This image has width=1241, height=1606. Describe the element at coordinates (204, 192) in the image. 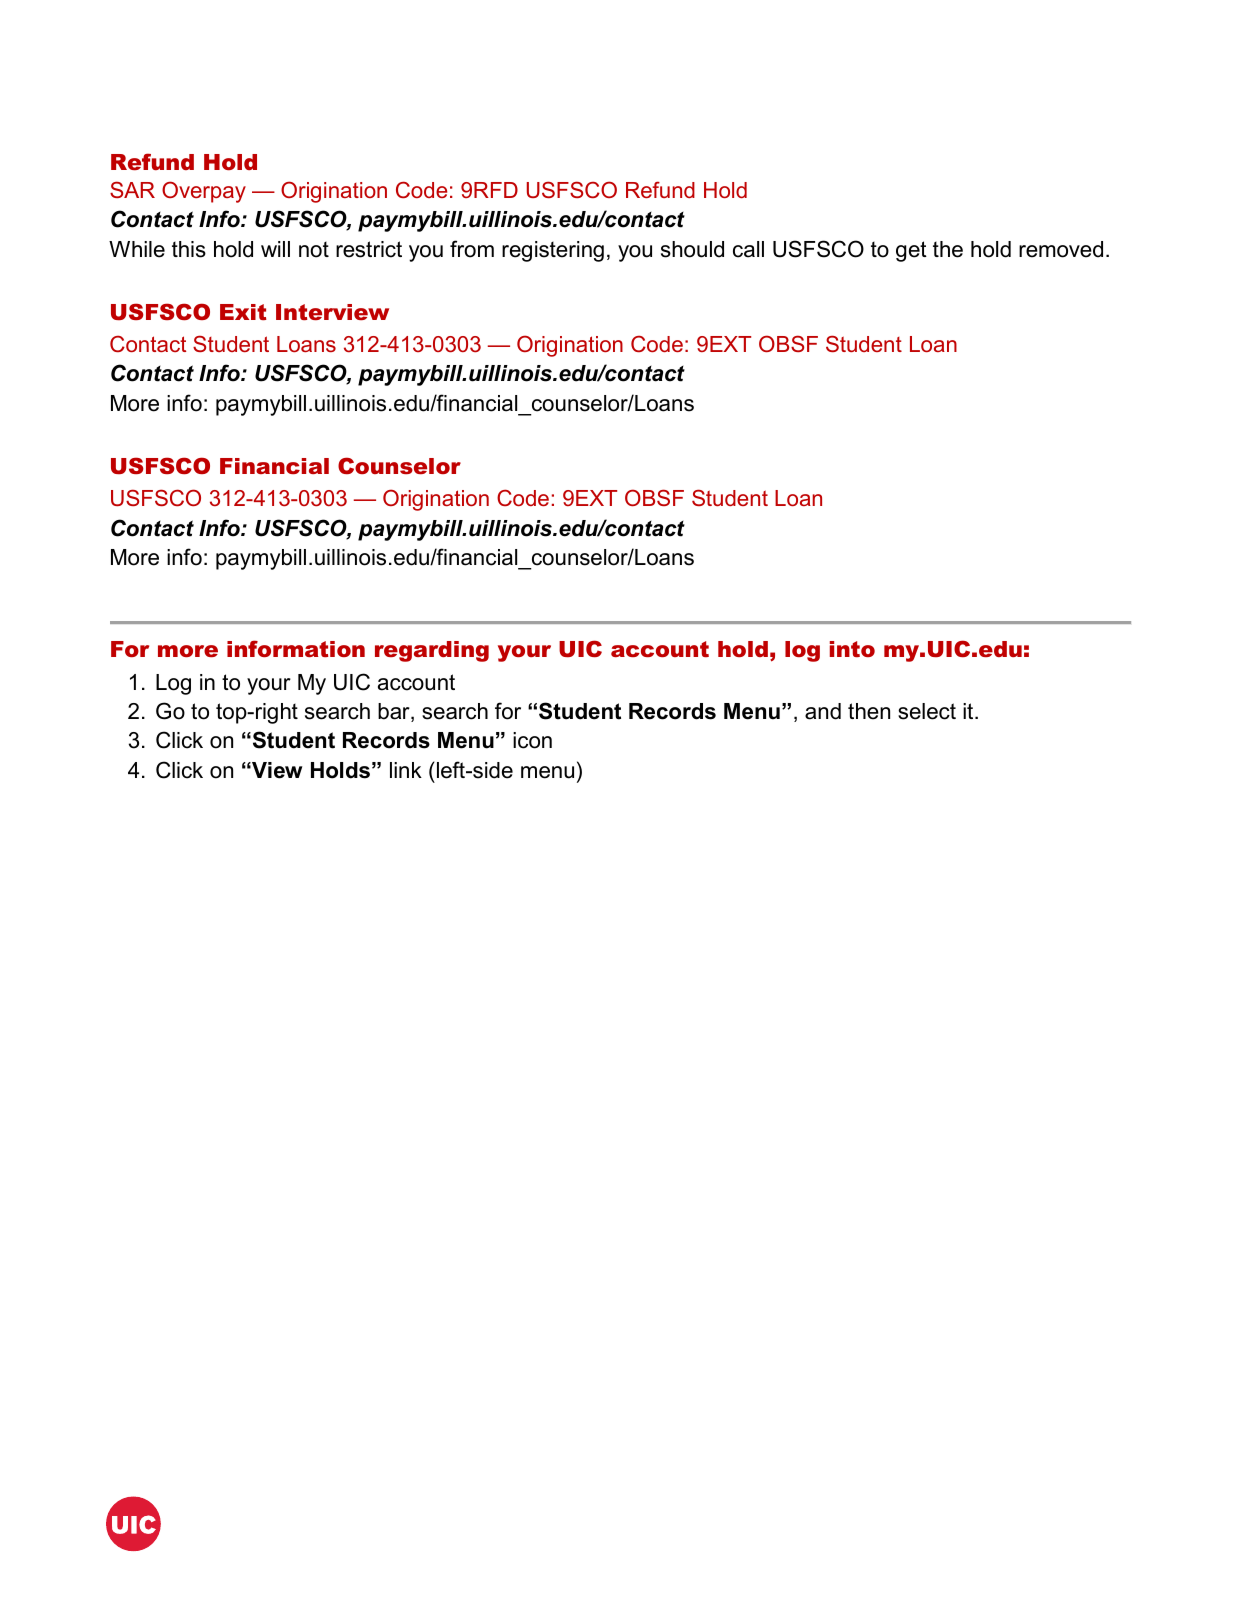

I see `Overpay` at that location.
